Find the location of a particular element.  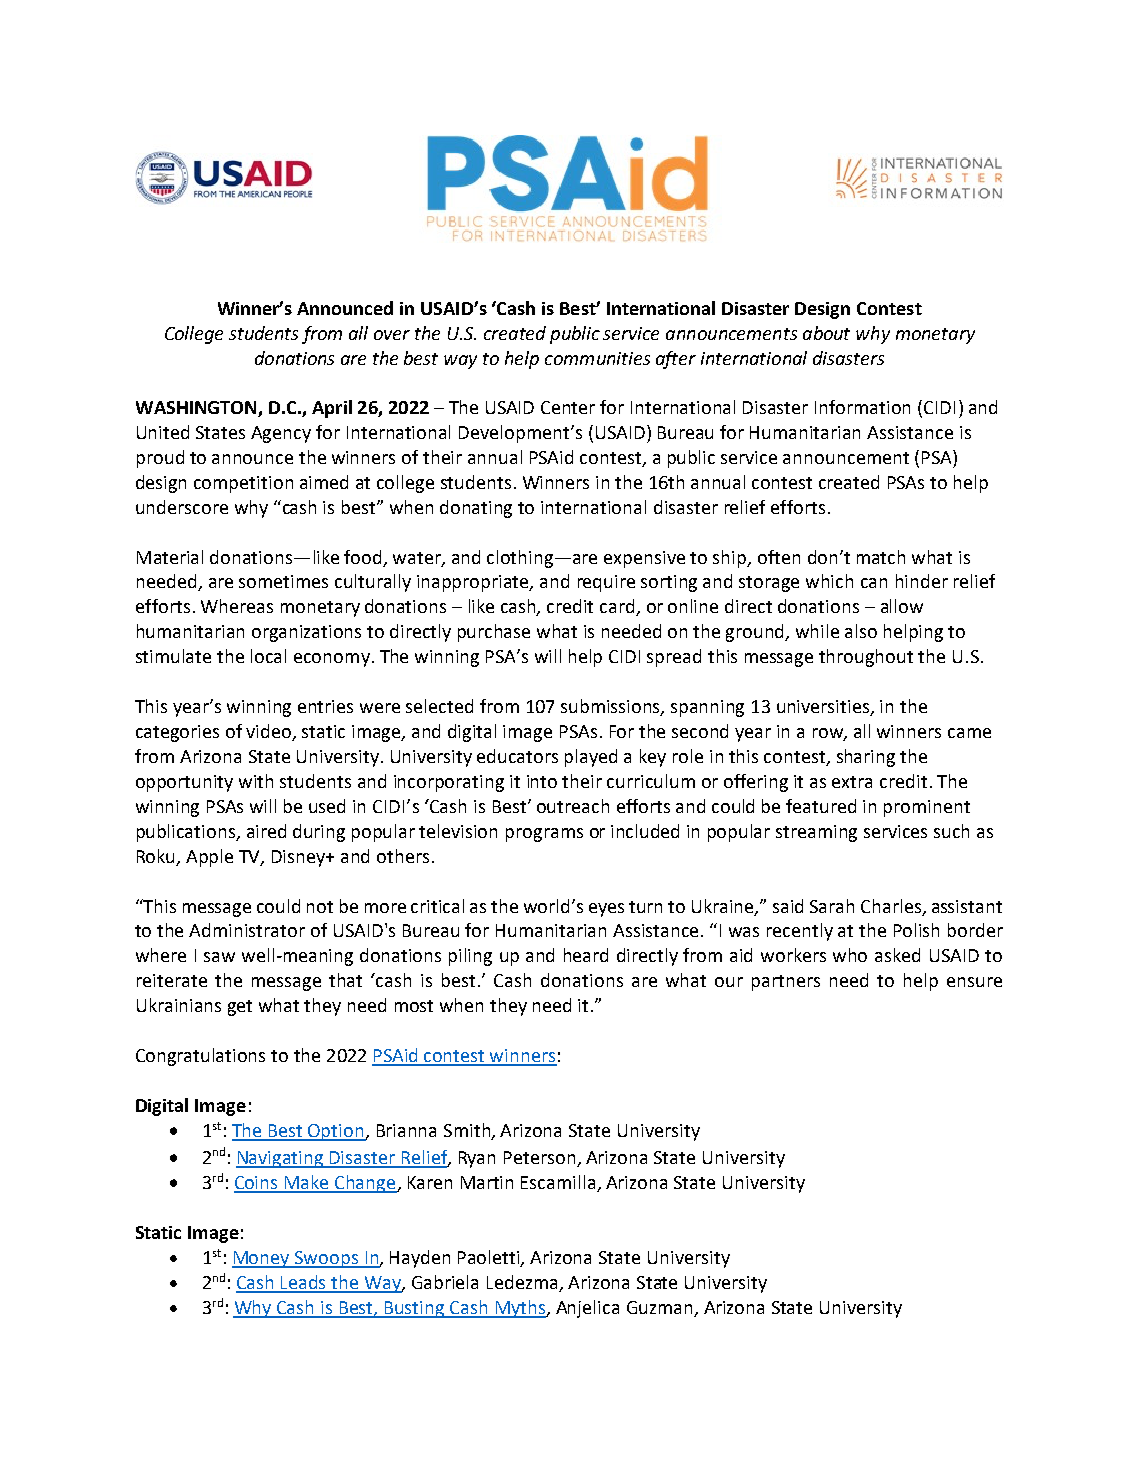

communities is located at coordinates (597, 358).
